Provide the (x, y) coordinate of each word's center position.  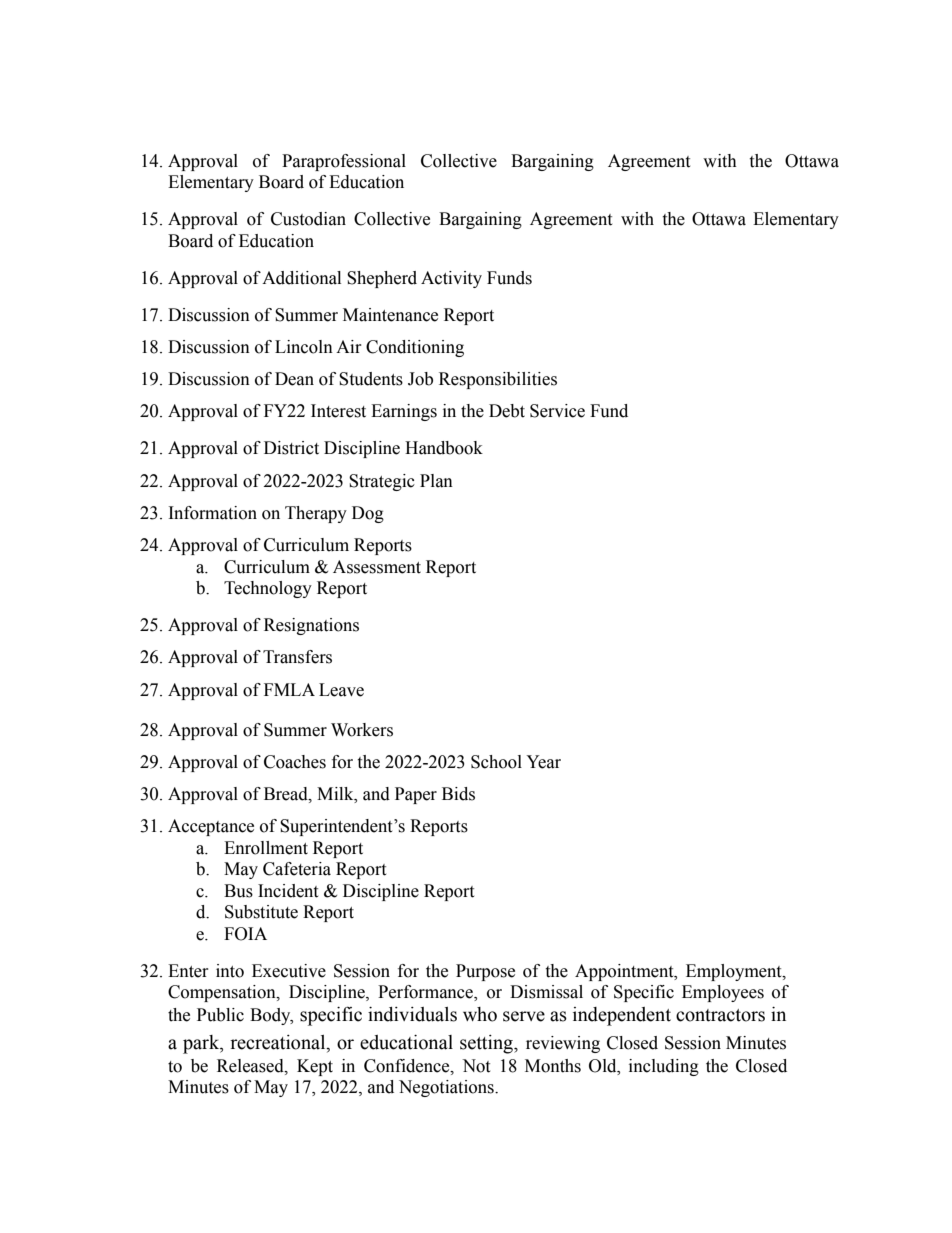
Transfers (297, 657)
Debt (507, 411)
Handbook (444, 448)
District (291, 448)
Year (543, 762)
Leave (341, 690)
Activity (451, 279)
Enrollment (266, 848)
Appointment (625, 972)
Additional (301, 278)
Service (557, 411)
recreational (279, 1043)
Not (476, 1066)
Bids (458, 794)
